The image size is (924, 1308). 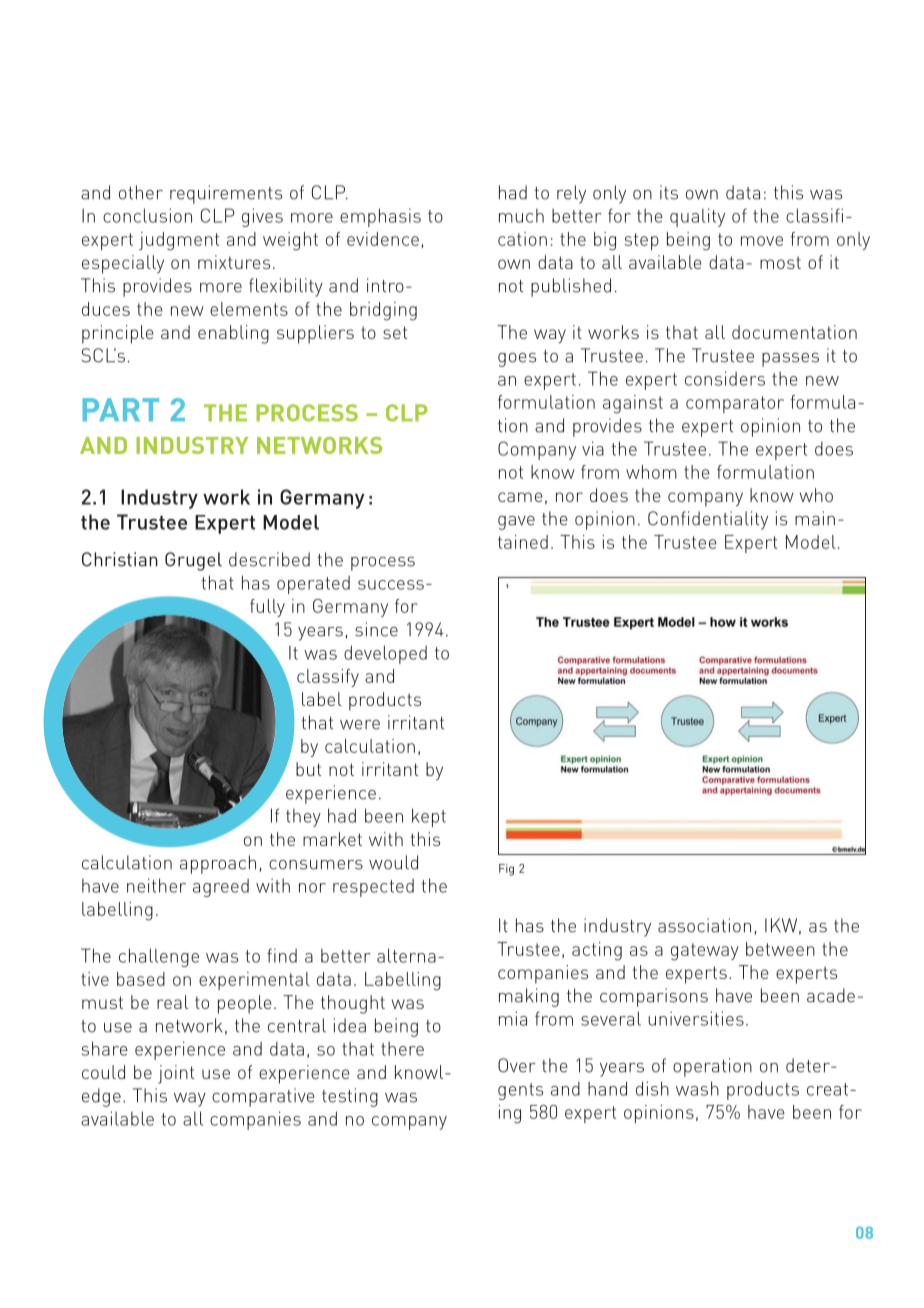 What do you see at coordinates (708, 520) in the screenshot?
I see `Confidentiality` at bounding box center [708, 520].
